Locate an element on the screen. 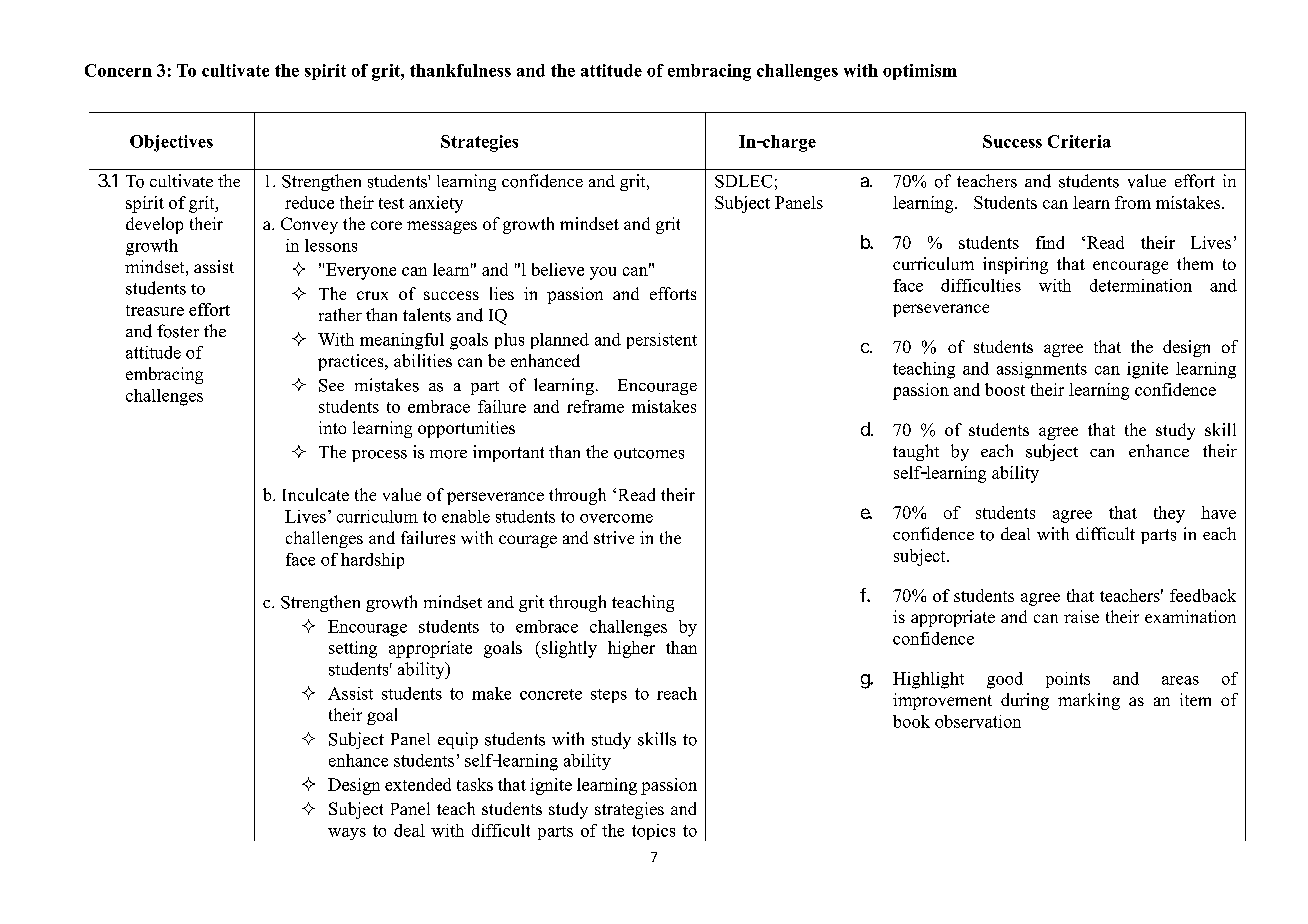 Image resolution: width=1308 pixels, height=924 pixels. persistent is located at coordinates (662, 341).
